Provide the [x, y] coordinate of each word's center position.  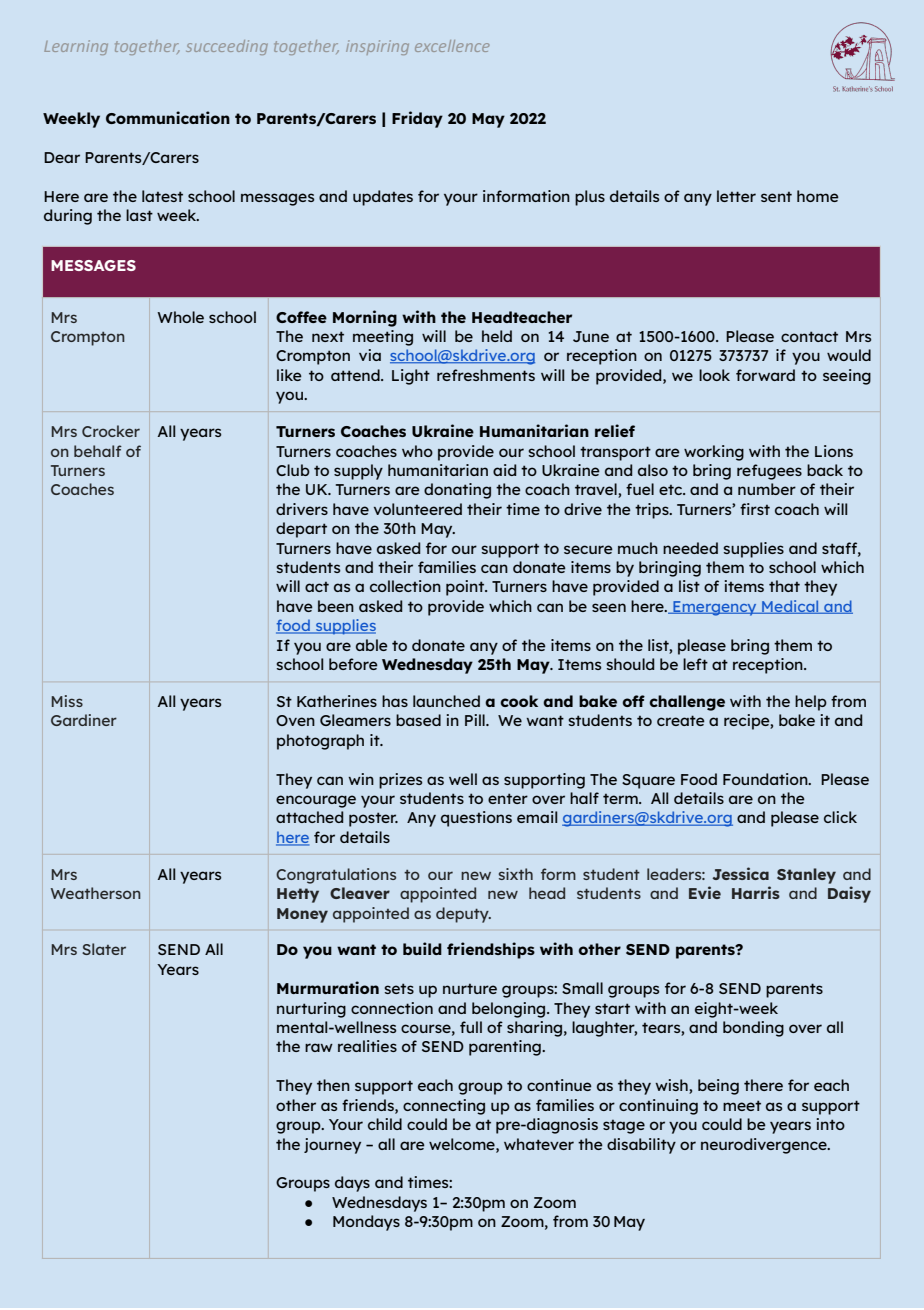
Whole [180, 317]
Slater [104, 949]
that [784, 586]
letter [736, 196]
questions [476, 819]
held [497, 336]
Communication [168, 117]
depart [301, 530]
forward [765, 375]
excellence [452, 46]
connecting [444, 1107]
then [333, 1085]
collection [405, 586]
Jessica [740, 873]
